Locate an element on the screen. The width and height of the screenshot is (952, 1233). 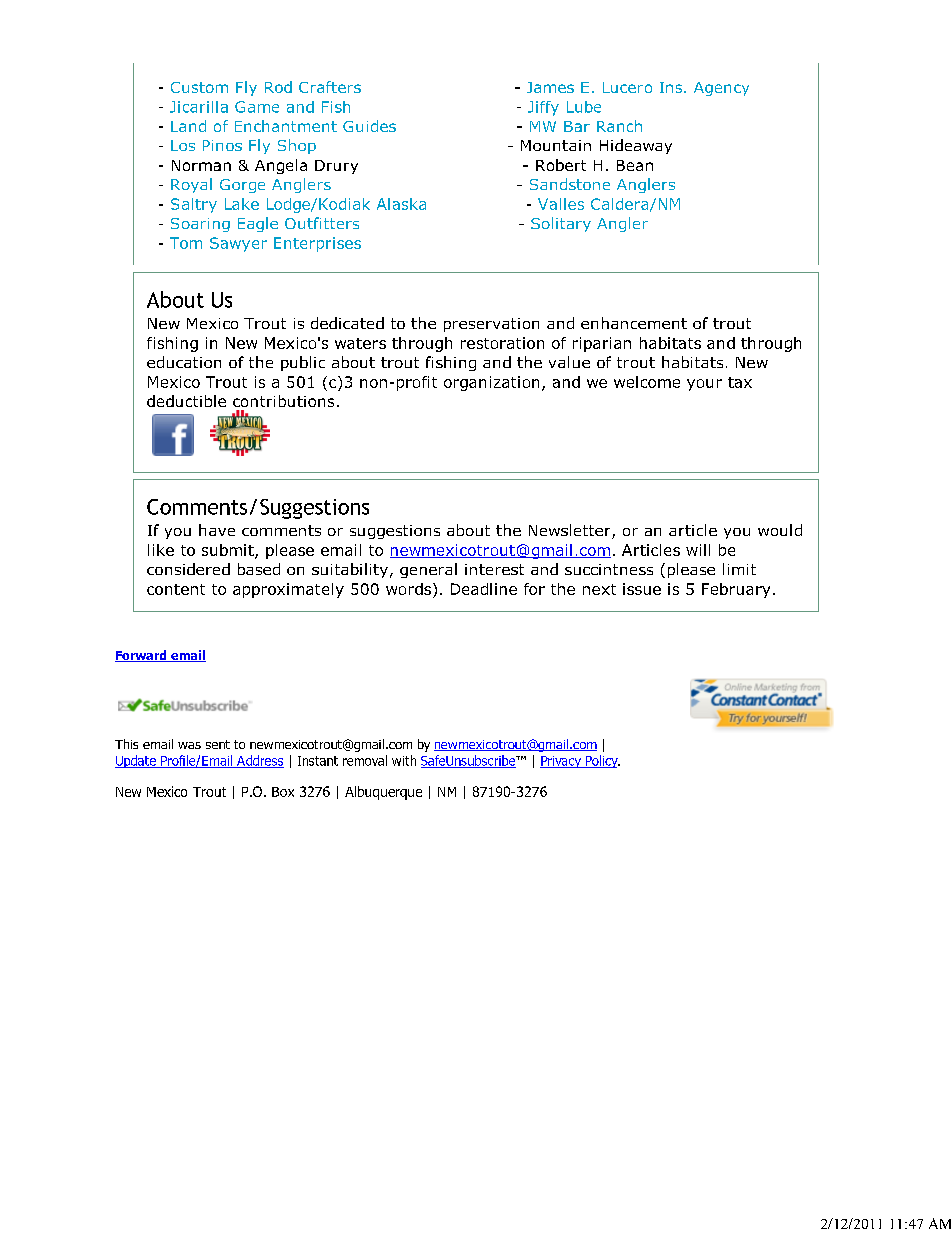
education is located at coordinates (184, 362).
